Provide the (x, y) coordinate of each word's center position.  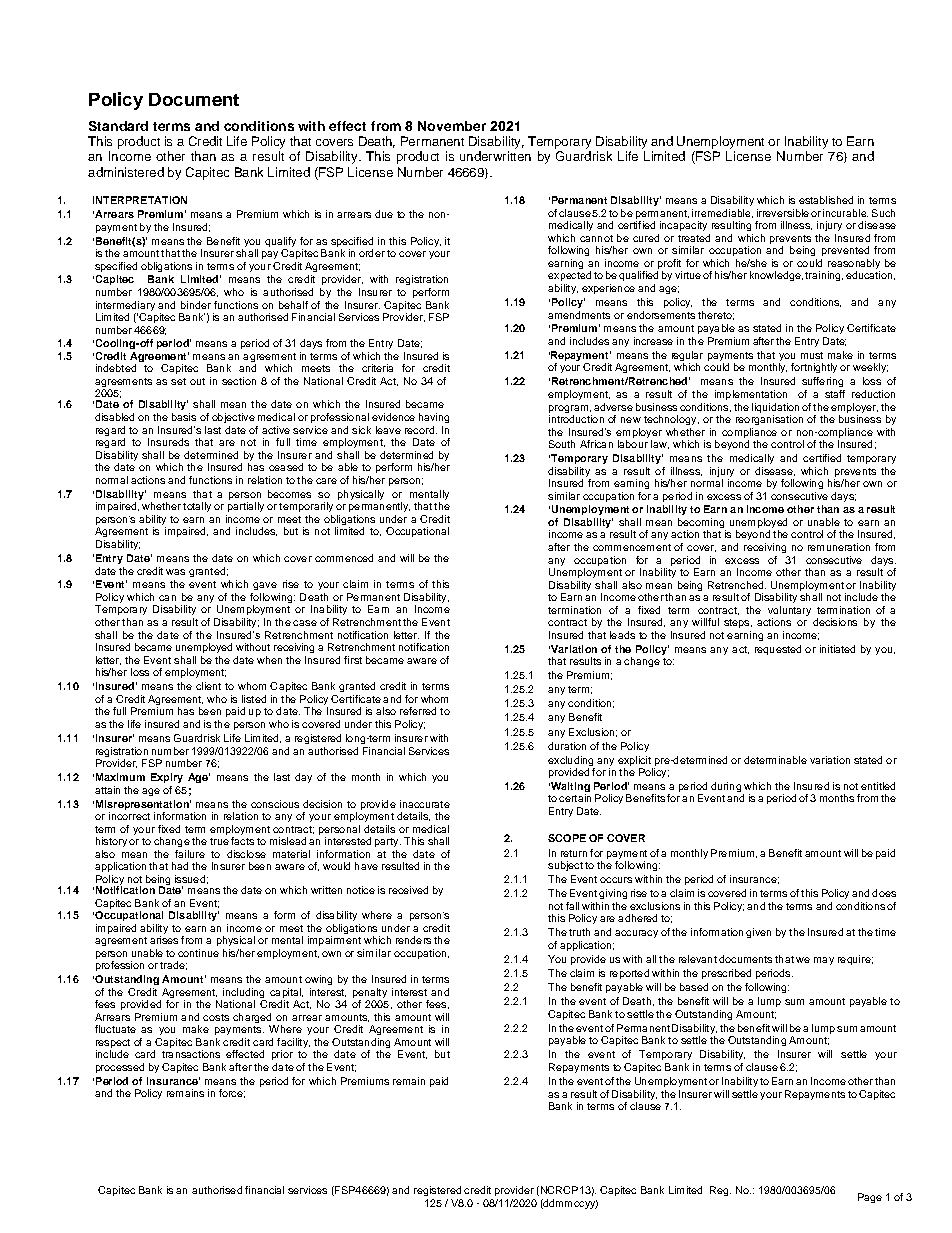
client (208, 686)
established (826, 200)
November (452, 126)
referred (418, 711)
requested (778, 650)
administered (126, 172)
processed (120, 1068)
